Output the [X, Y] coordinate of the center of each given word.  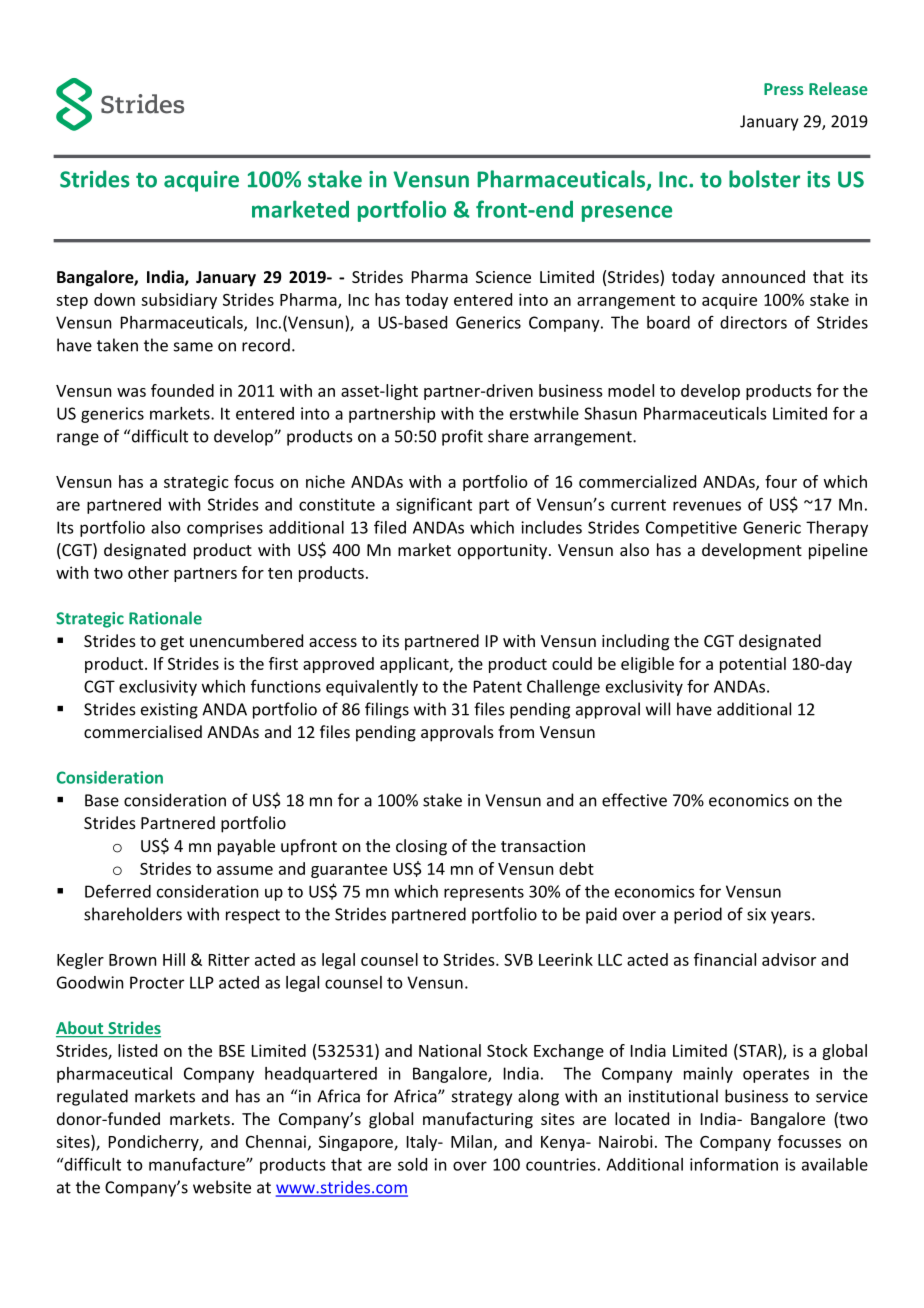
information [734, 1164]
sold [412, 1164]
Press [784, 89]
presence [627, 213]
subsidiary [179, 301]
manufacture [198, 1164]
